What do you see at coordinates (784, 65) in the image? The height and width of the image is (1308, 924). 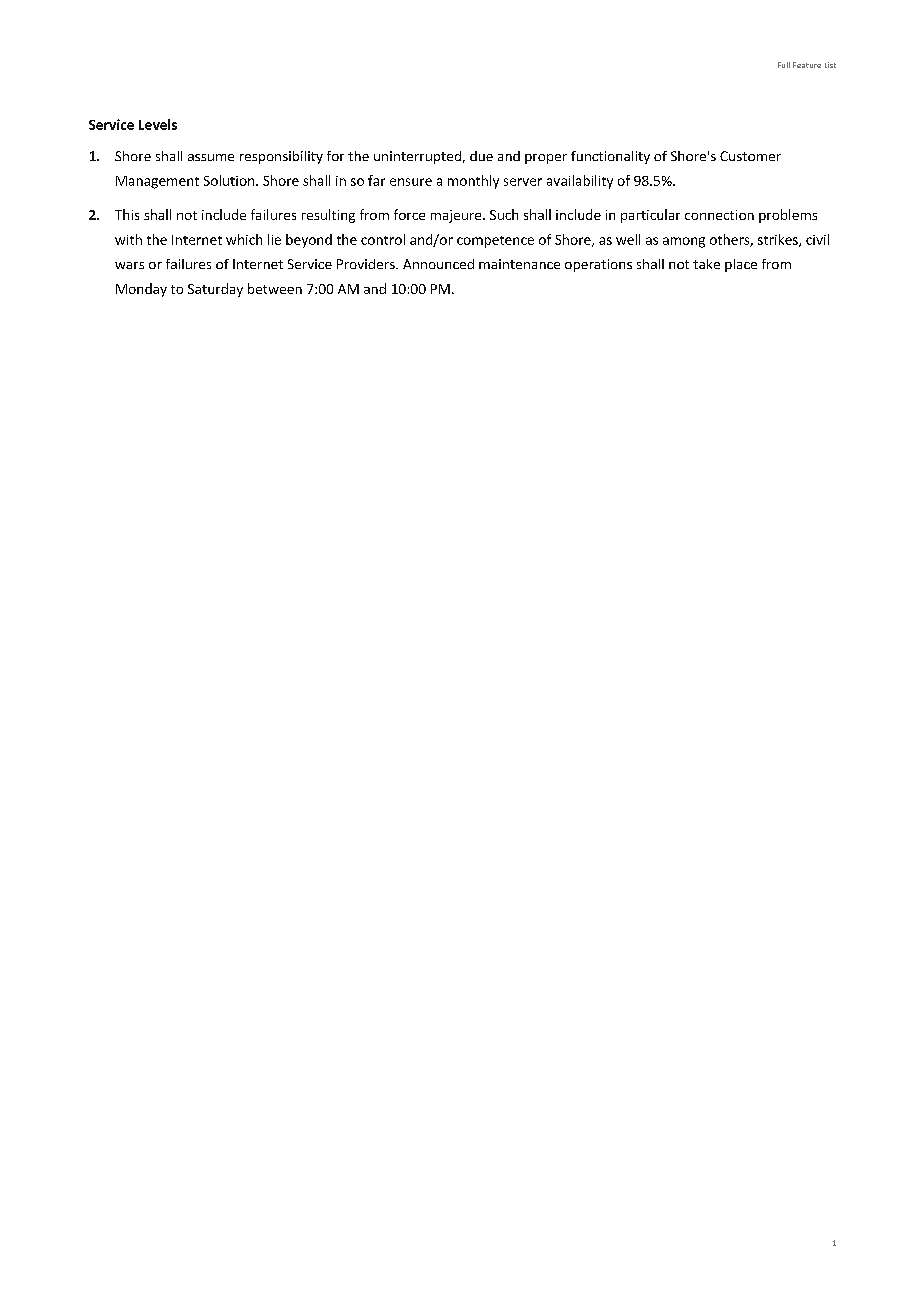 I see `Full` at bounding box center [784, 65].
